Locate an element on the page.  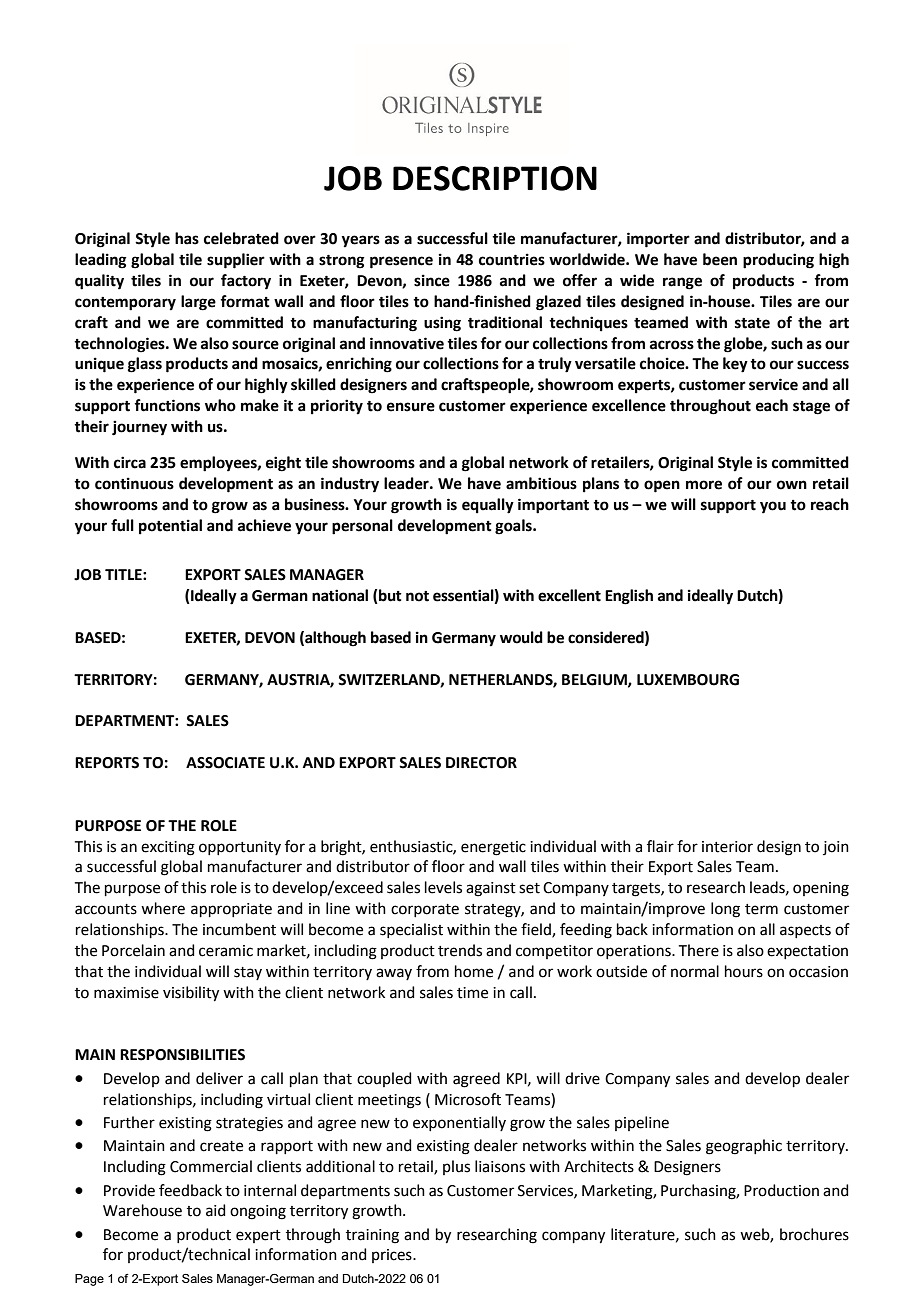
been is located at coordinates (720, 259).
